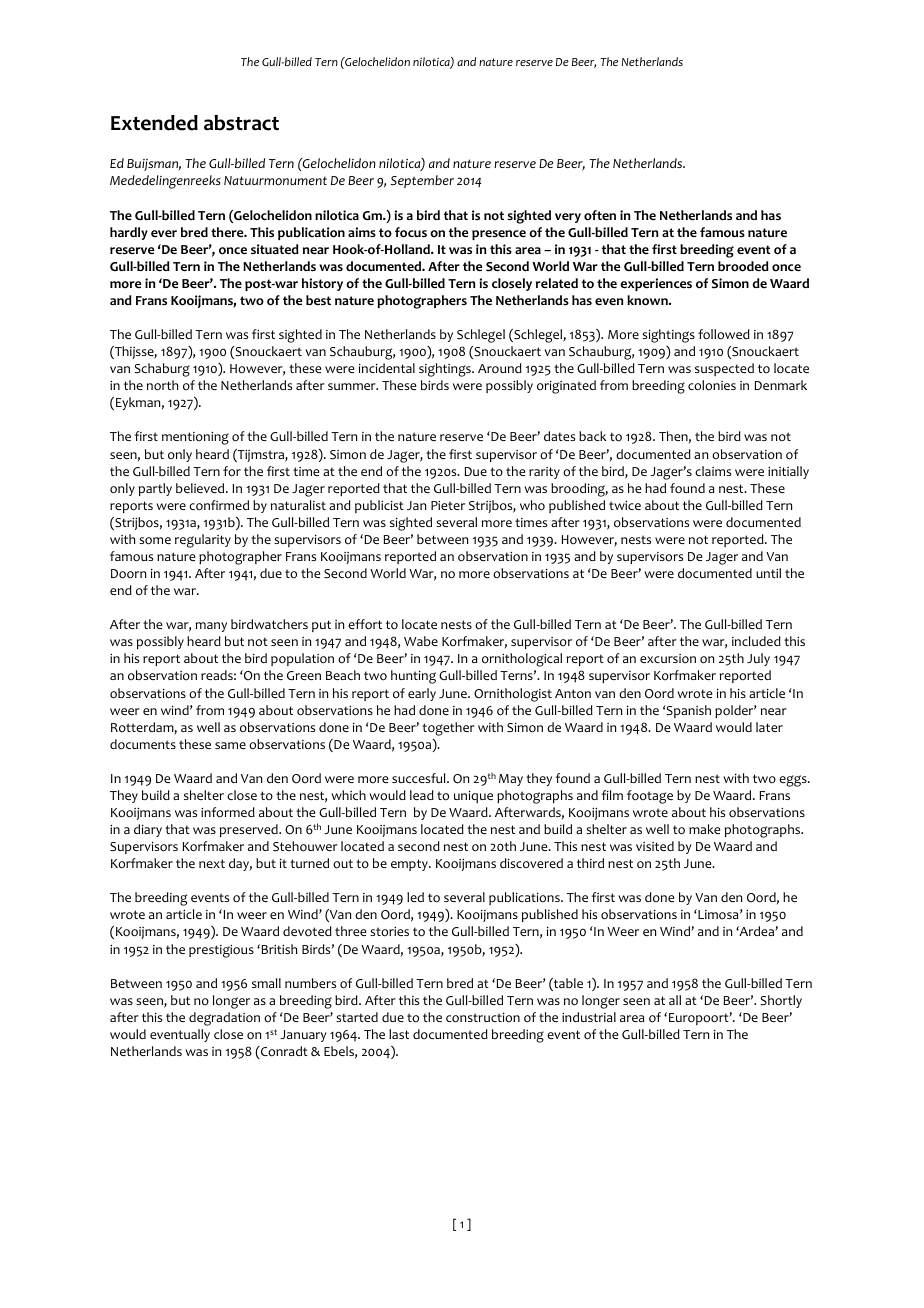 The image size is (924, 1308). What do you see at coordinates (422, 181) in the screenshot?
I see `September` at bounding box center [422, 181].
